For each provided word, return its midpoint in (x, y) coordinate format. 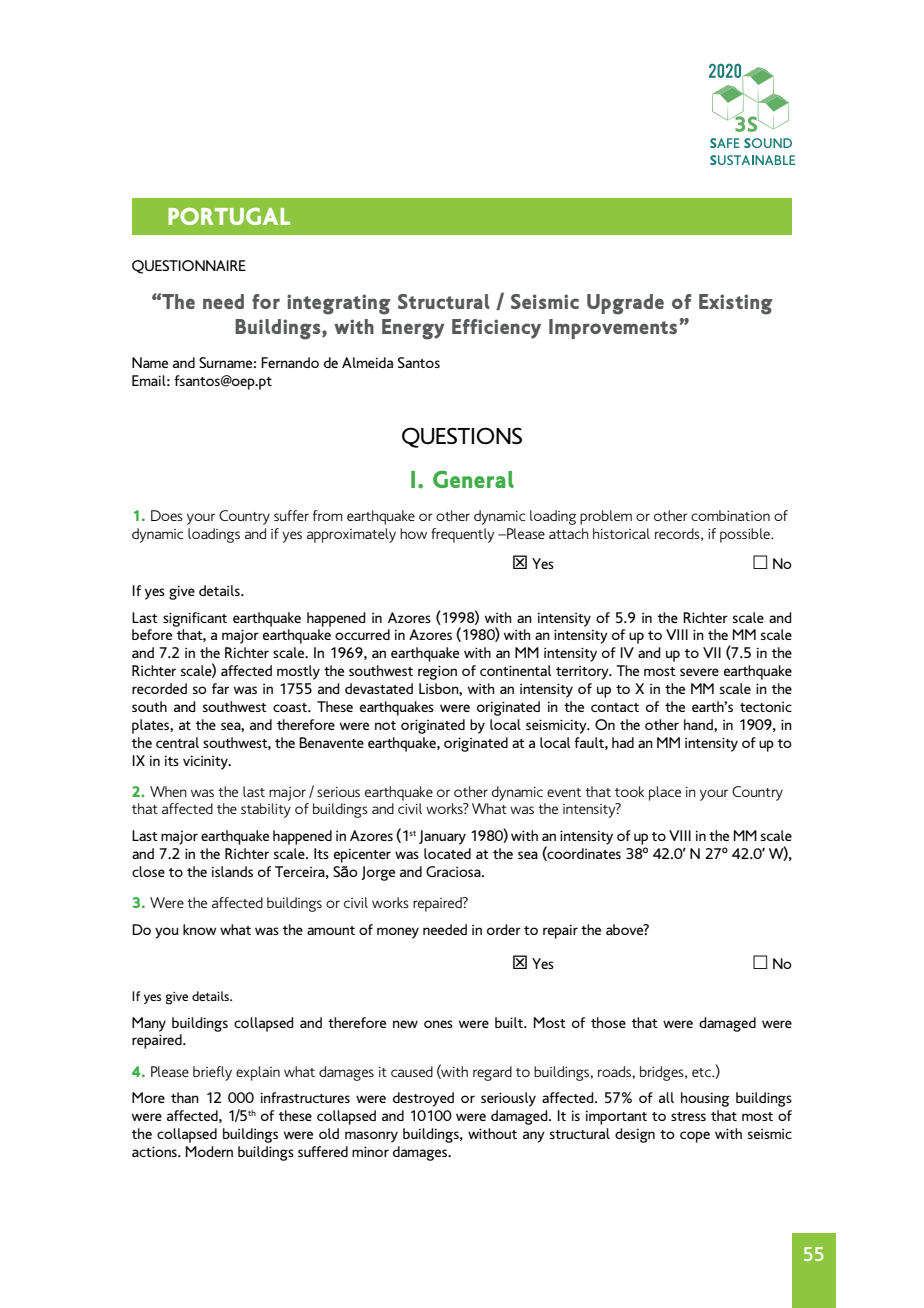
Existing (736, 304)
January (442, 837)
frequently (463, 535)
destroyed (423, 1099)
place (665, 793)
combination (730, 515)
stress (688, 1116)
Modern (209, 1151)
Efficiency (496, 329)
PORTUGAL (229, 216)
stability (266, 810)
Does (167, 515)
